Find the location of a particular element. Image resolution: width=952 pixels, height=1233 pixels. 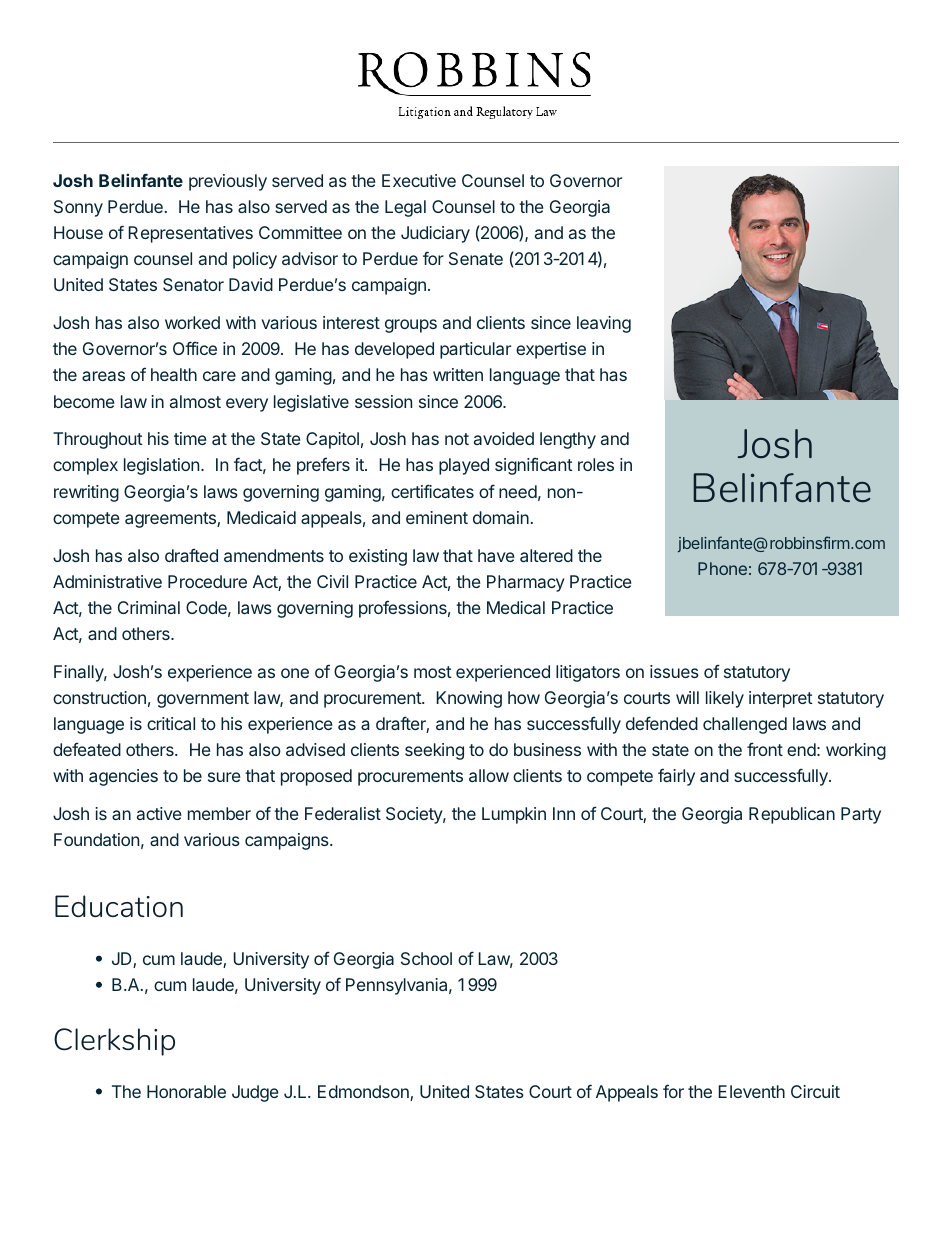

roles is located at coordinates (596, 464).
